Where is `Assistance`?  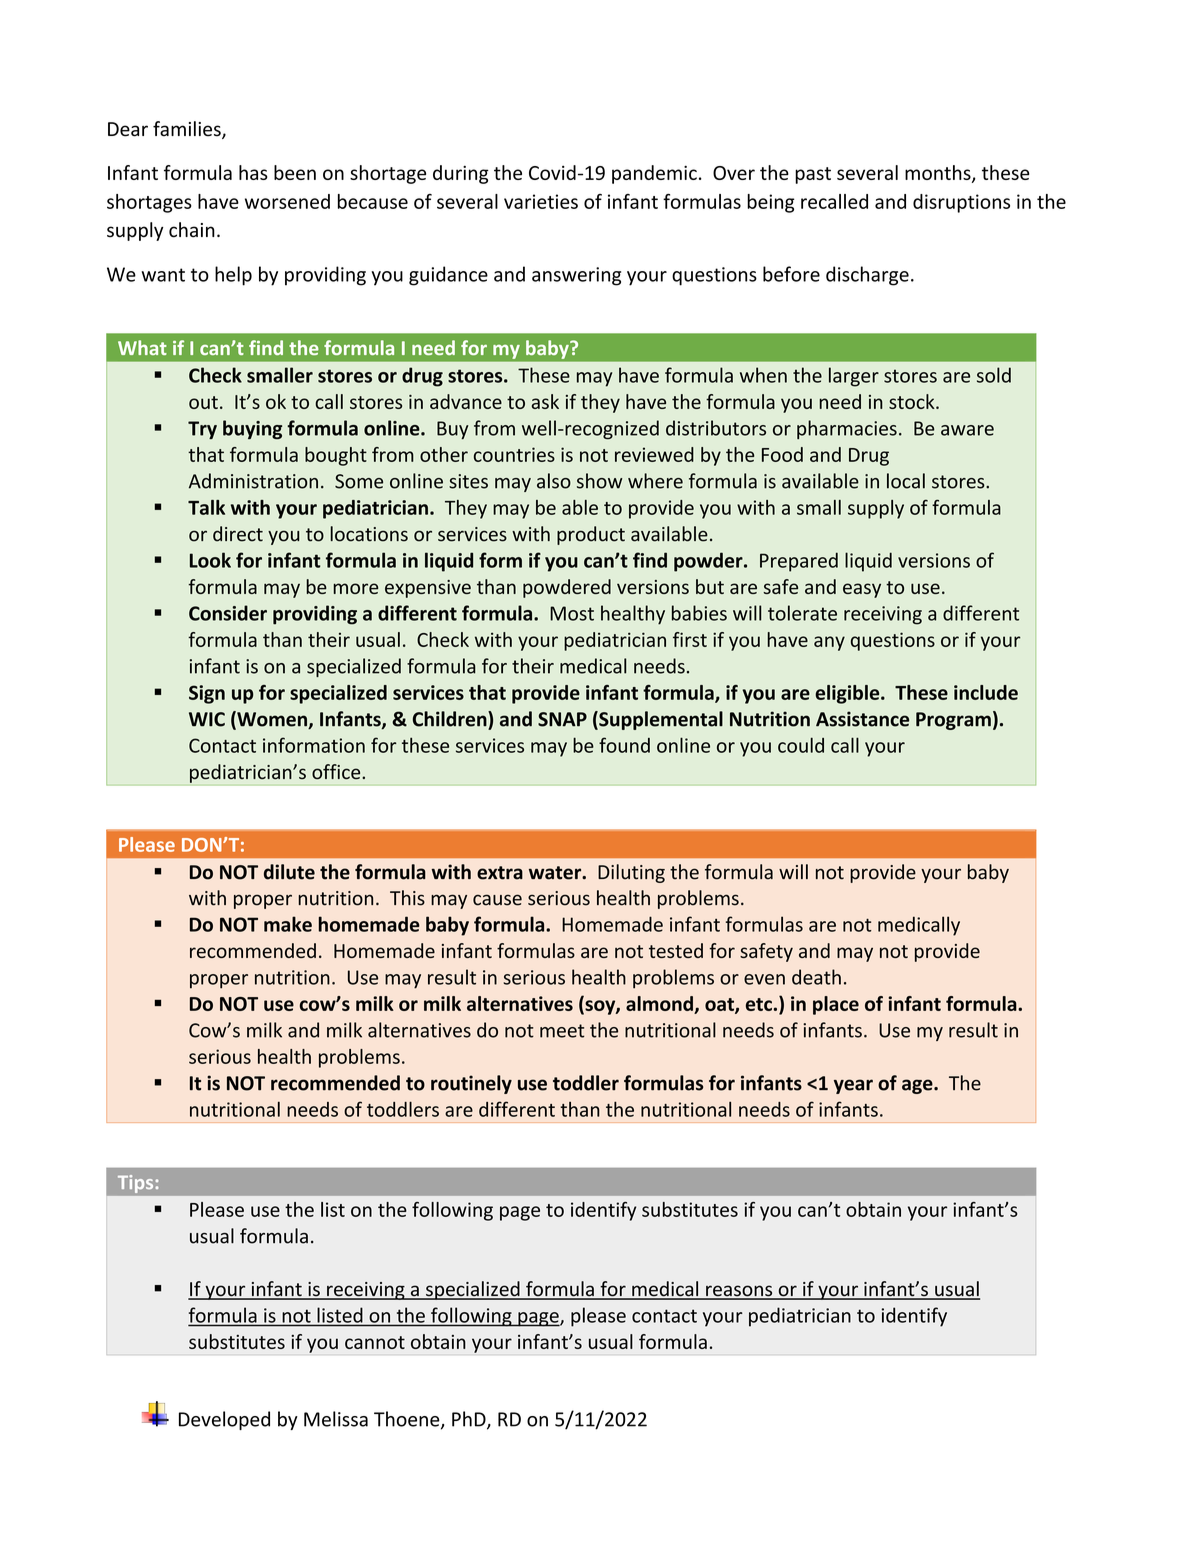
Assistance is located at coordinates (862, 719).
